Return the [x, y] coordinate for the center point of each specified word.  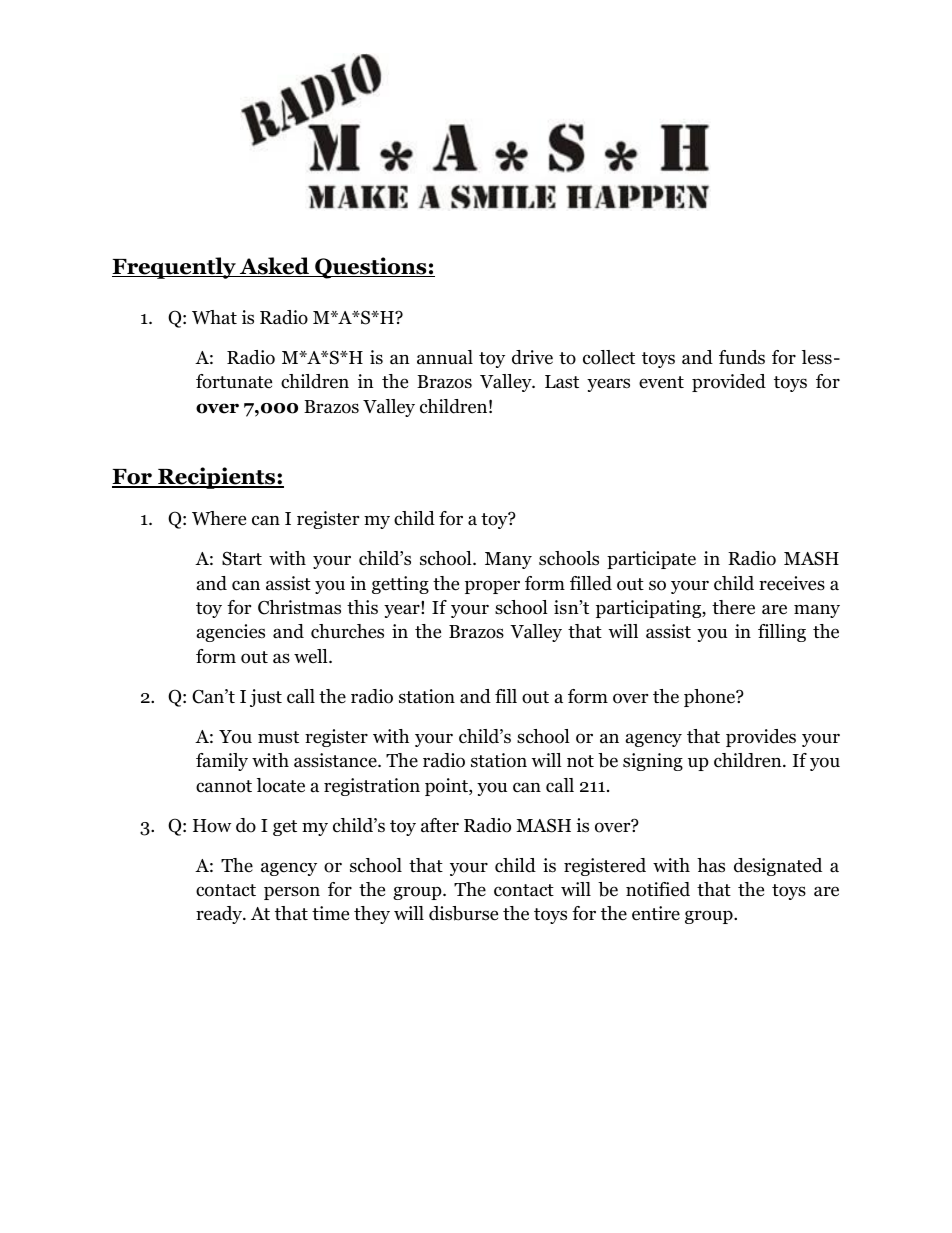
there [733, 607]
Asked [274, 267]
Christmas [299, 607]
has [711, 865]
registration [372, 787]
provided [729, 383]
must [278, 737]
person [292, 893]
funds [742, 357]
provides [761, 738]
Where [219, 518]
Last [562, 382]
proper [492, 587]
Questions [371, 268]
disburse [463, 913]
